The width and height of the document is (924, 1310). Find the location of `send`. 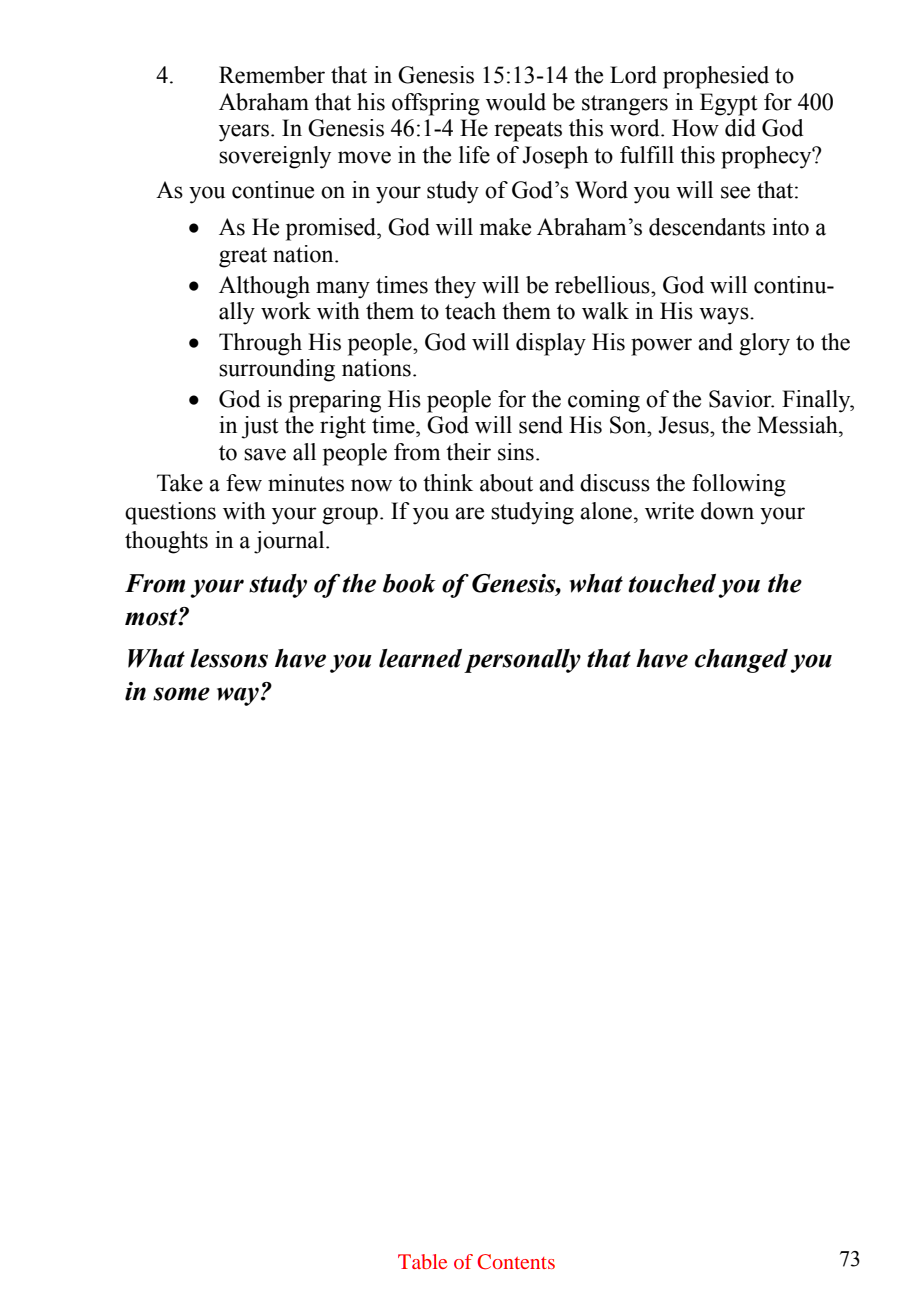

send is located at coordinates (541, 425).
